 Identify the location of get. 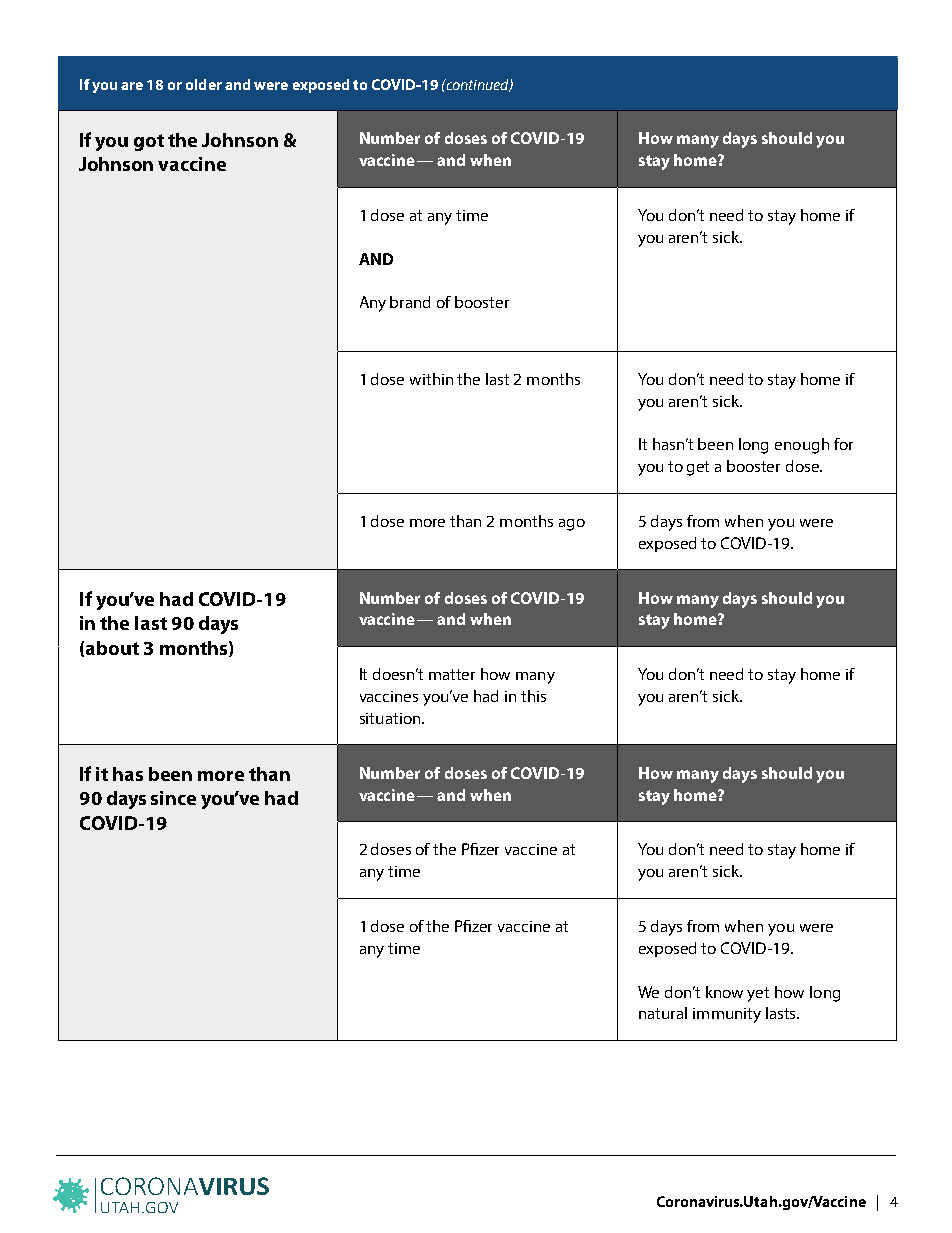
(698, 468).
